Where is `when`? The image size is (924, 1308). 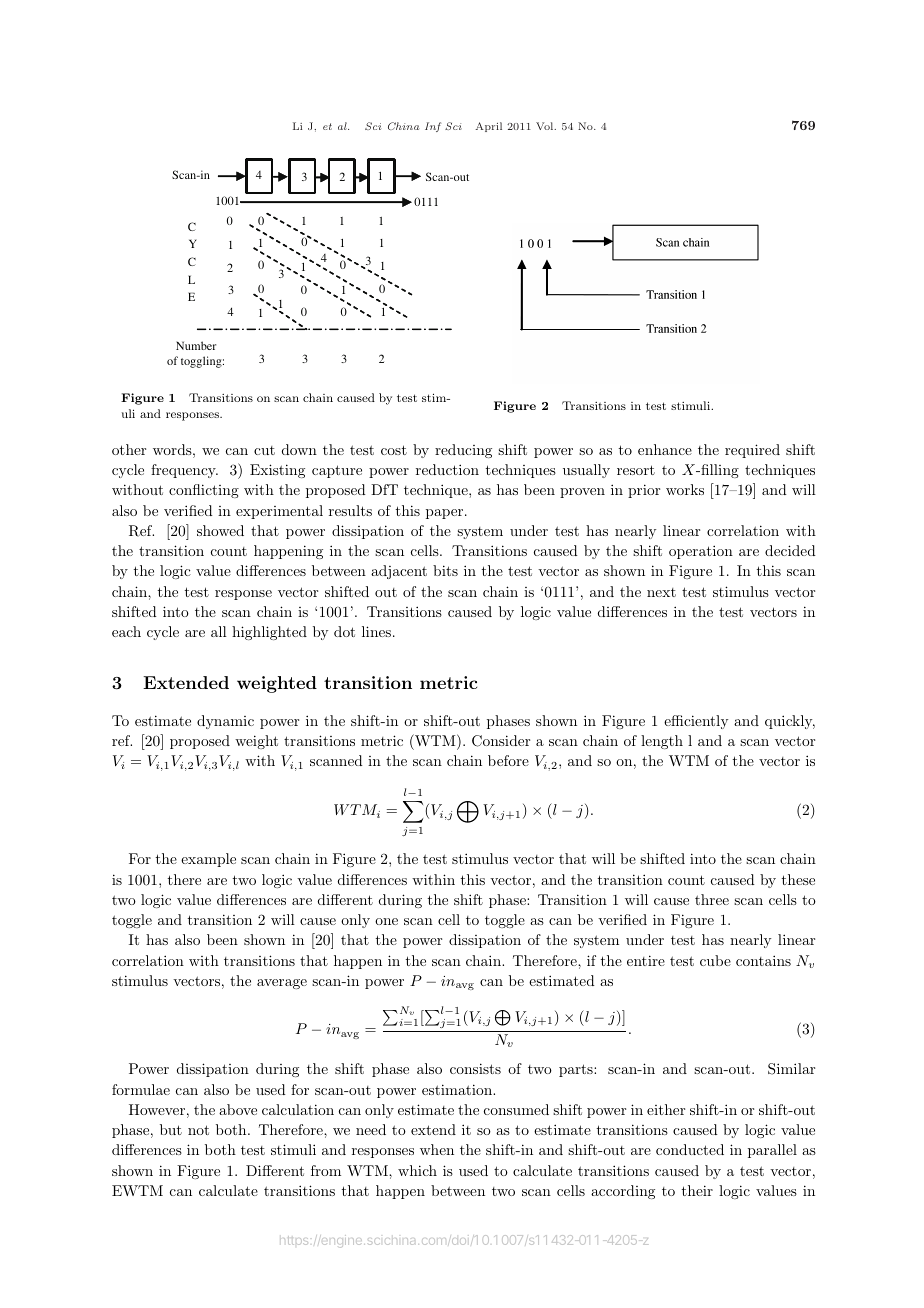
when is located at coordinates (437, 1149).
